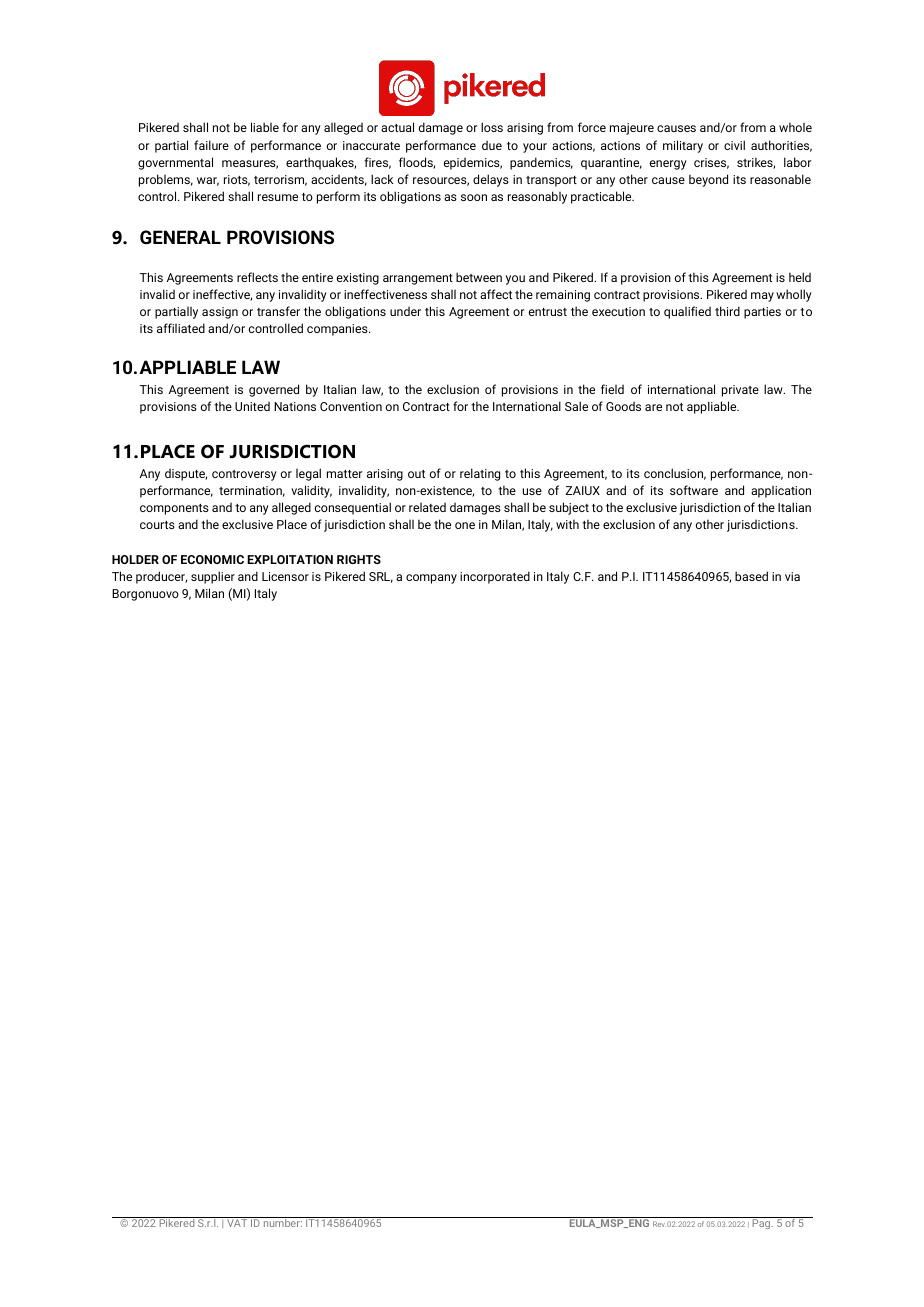  What do you see at coordinates (495, 577) in the image?
I see `incorporated` at bounding box center [495, 577].
